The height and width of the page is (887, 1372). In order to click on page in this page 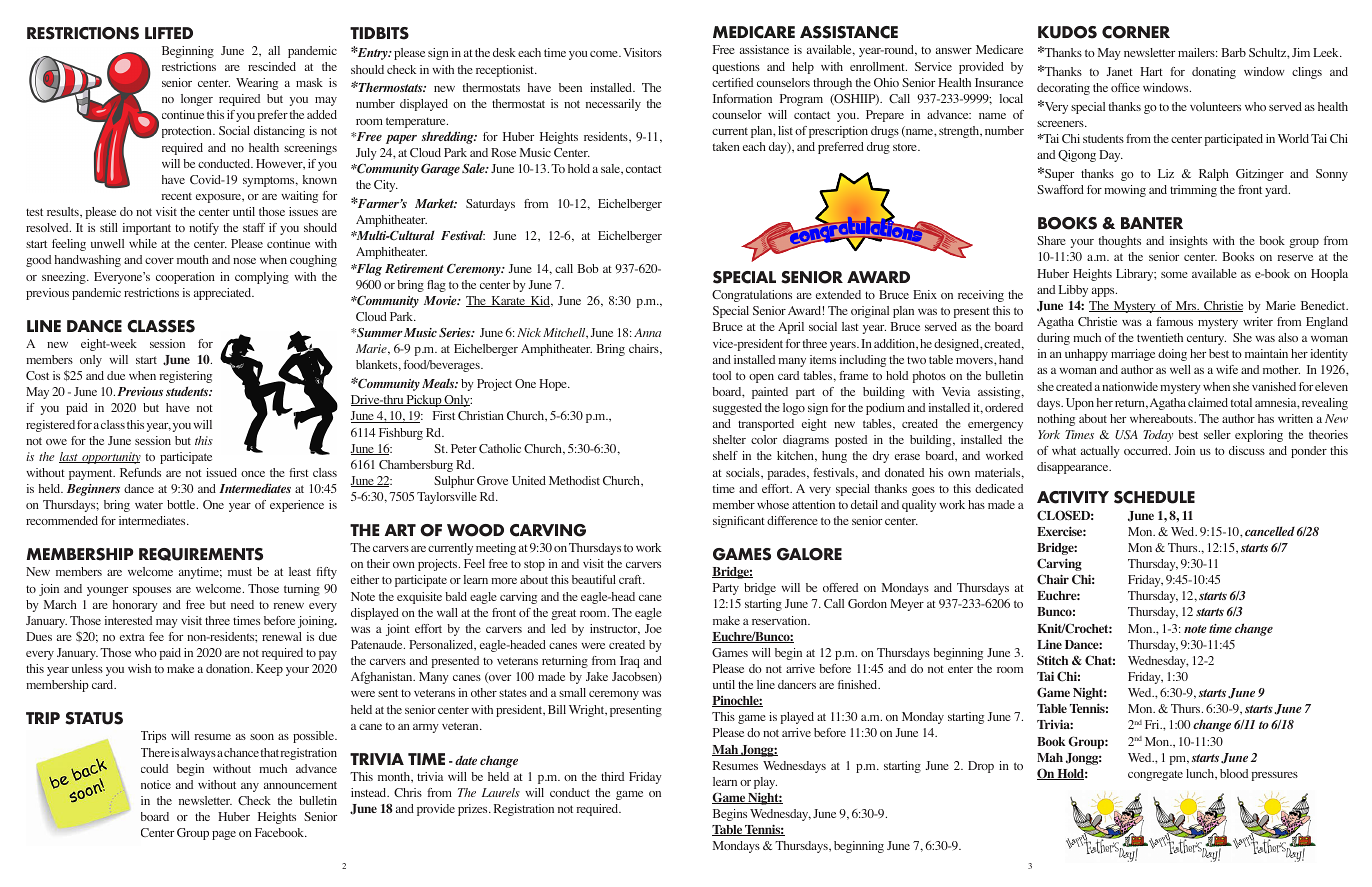, I will do `click(224, 835)`.
